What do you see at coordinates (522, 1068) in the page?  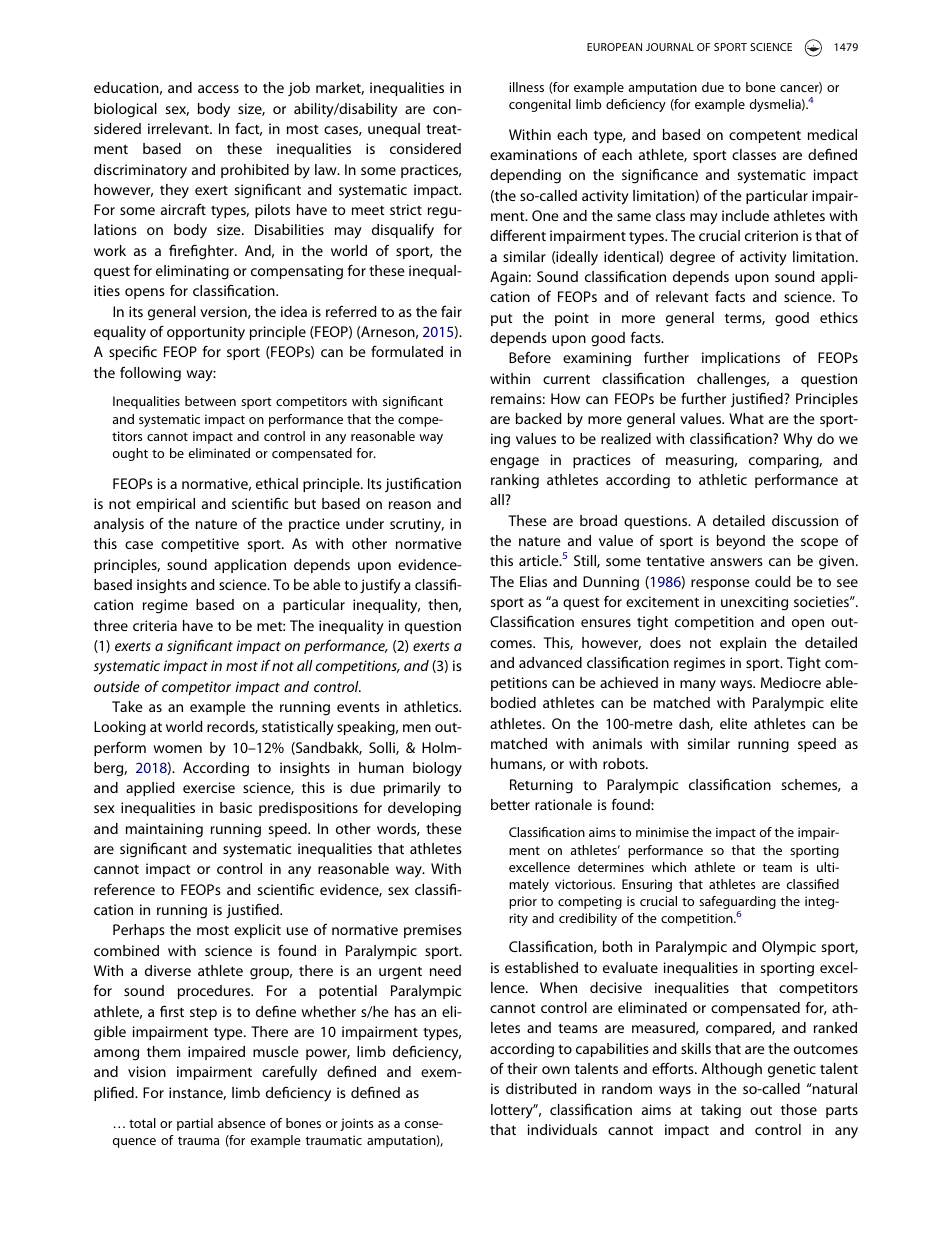 I see `their` at bounding box center [522, 1068].
